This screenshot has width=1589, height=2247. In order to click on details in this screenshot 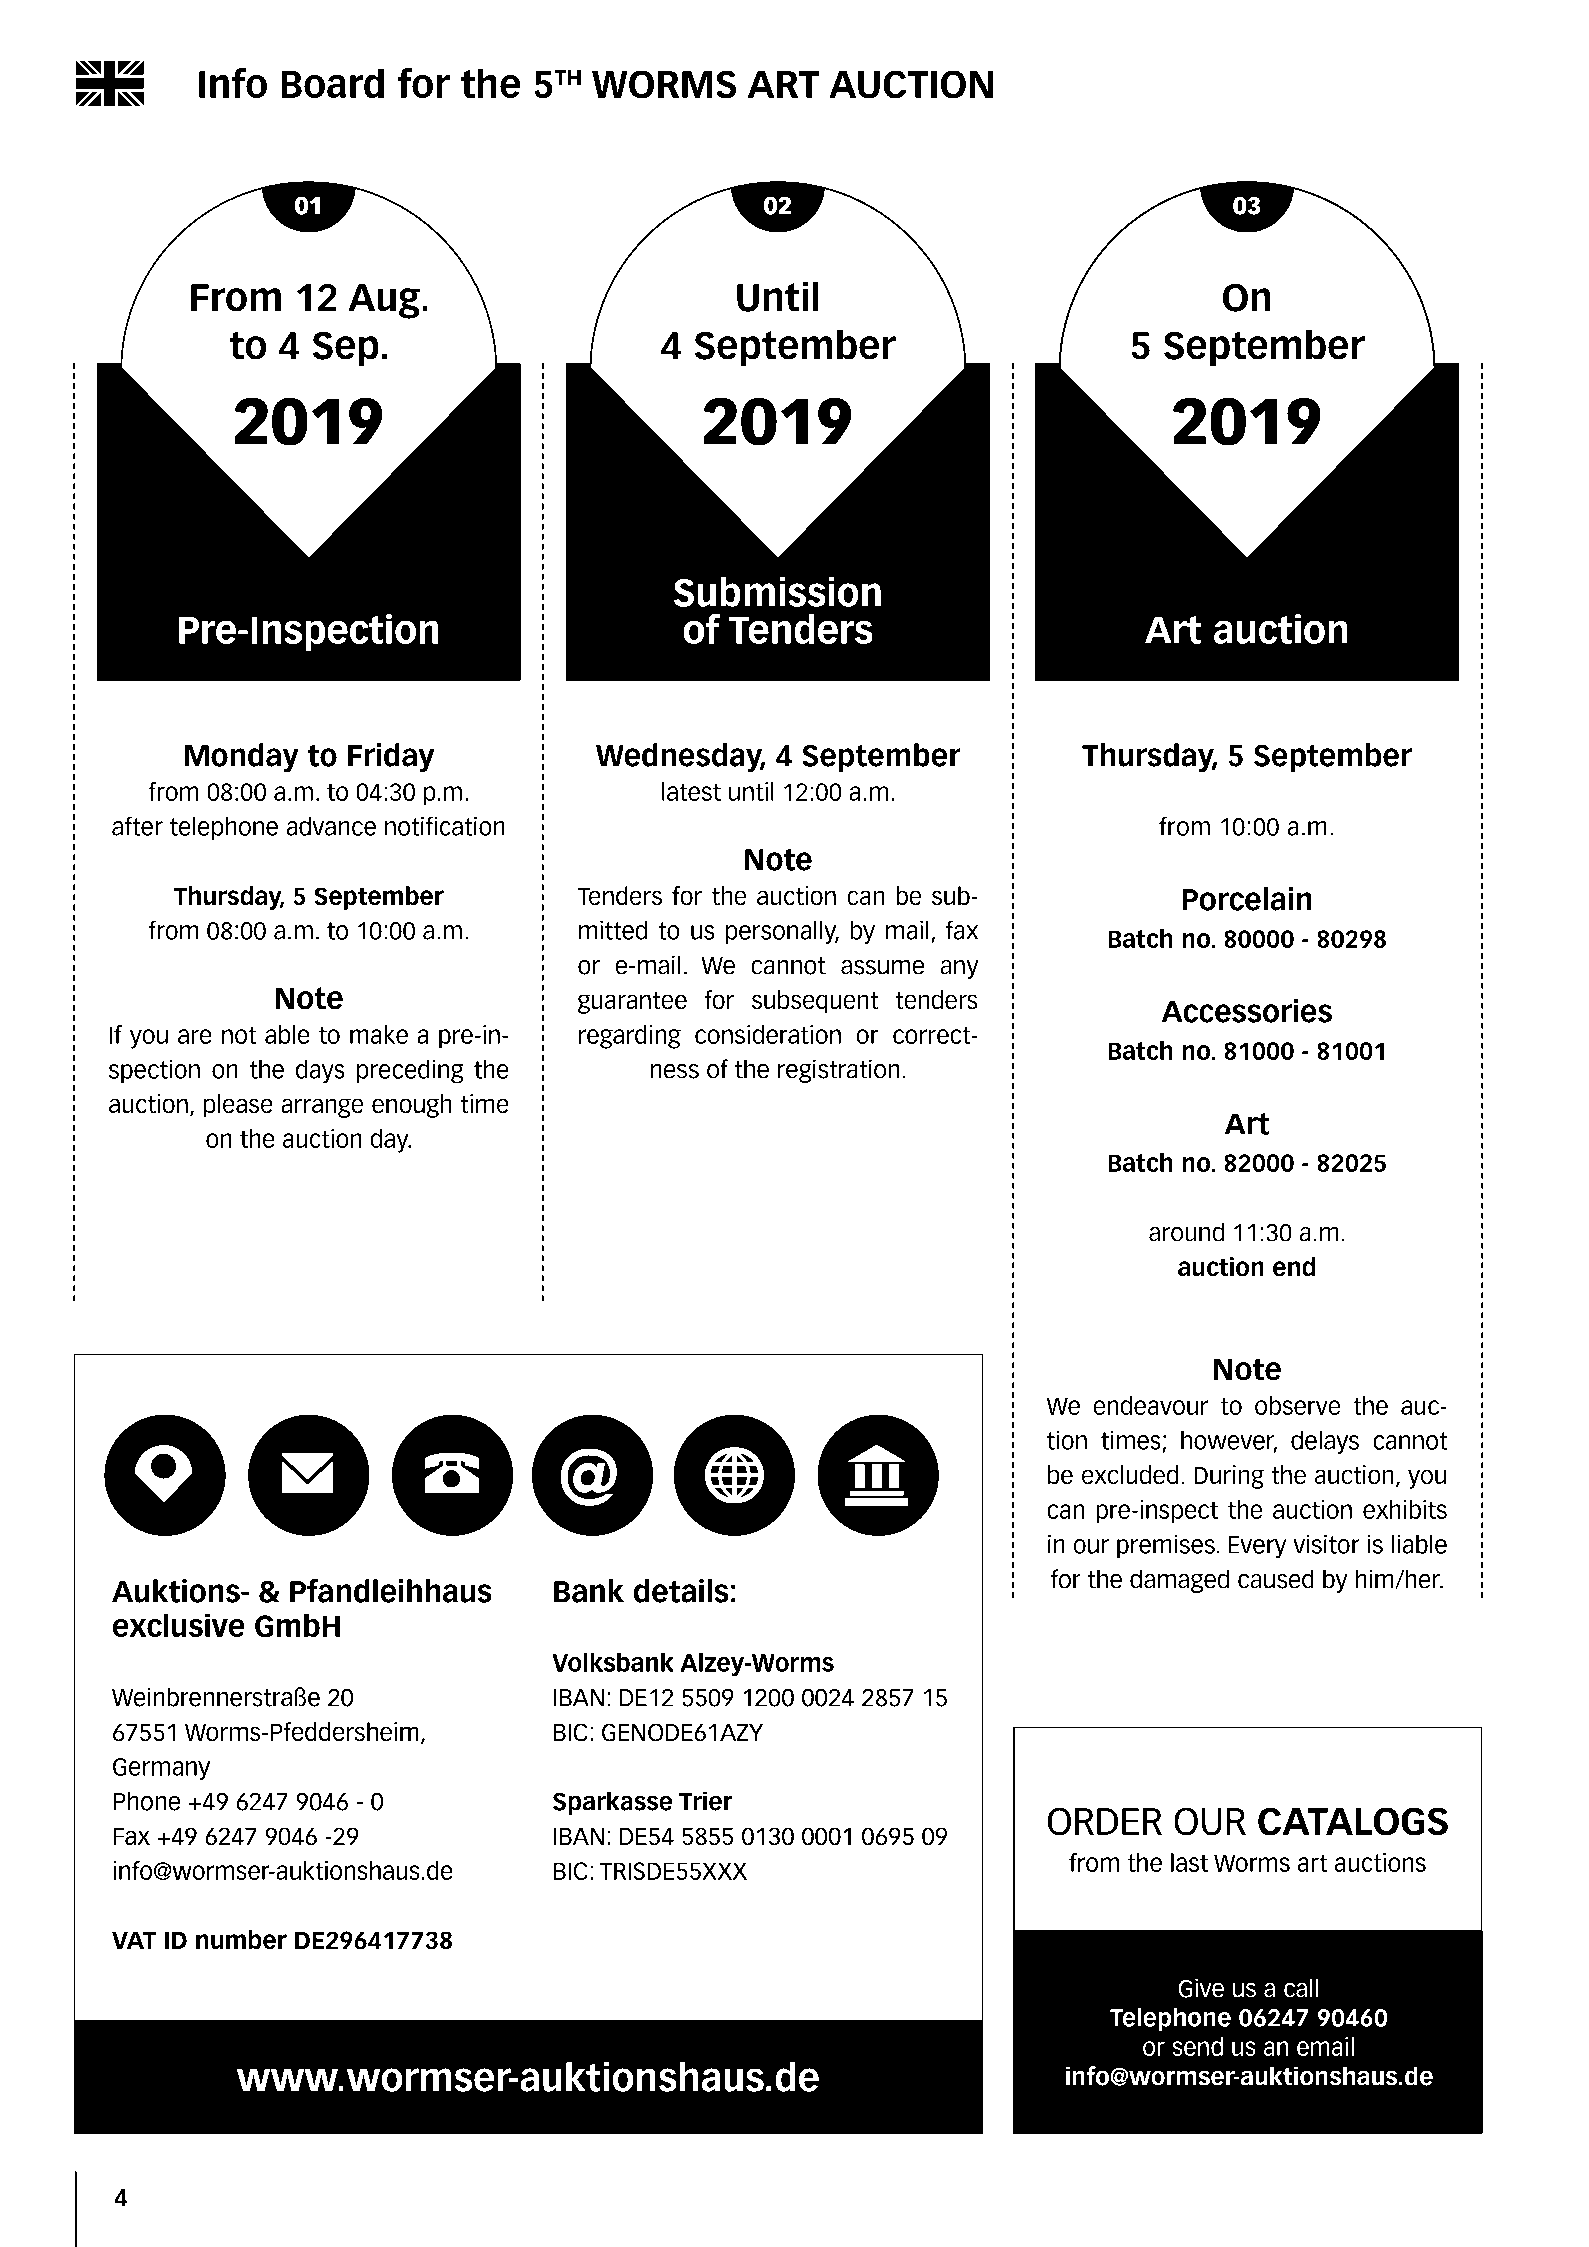, I will do `click(681, 1591)`.
